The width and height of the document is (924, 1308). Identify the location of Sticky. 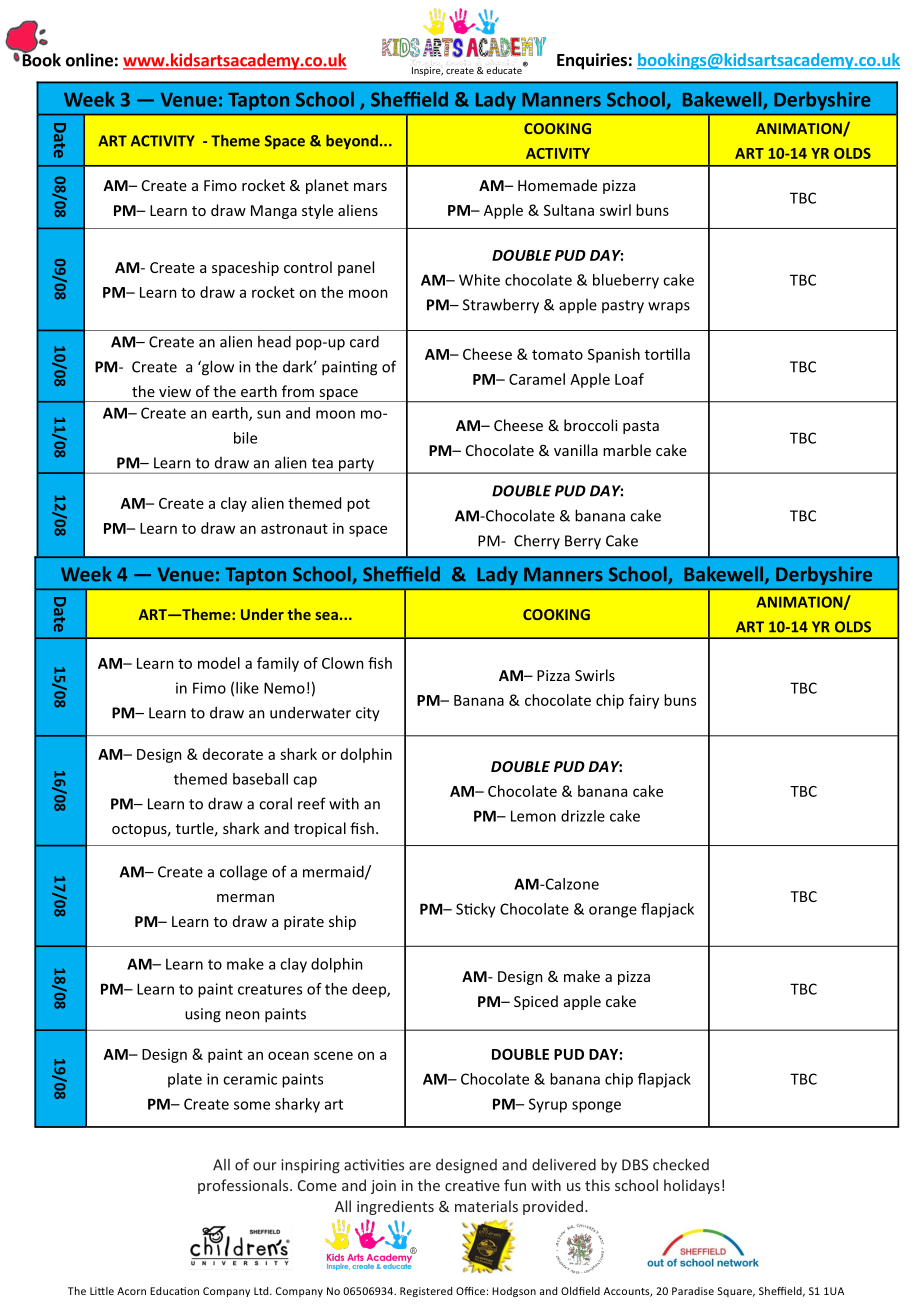
(476, 910).
